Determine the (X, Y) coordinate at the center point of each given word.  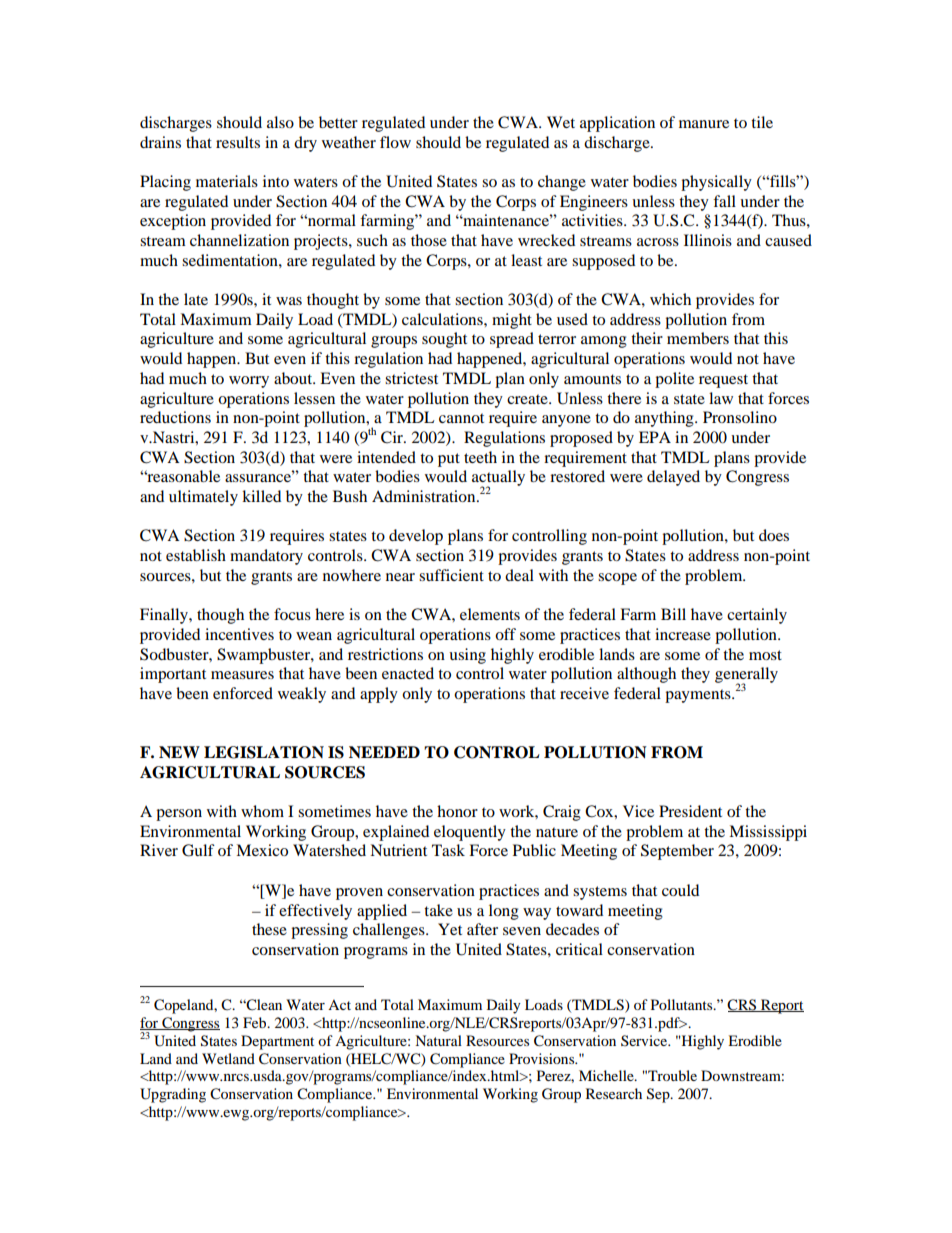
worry (249, 382)
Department (277, 1042)
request (723, 381)
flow (395, 142)
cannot (461, 418)
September (677, 852)
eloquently (470, 833)
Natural (438, 1040)
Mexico (262, 850)
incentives (239, 634)
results (238, 142)
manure (704, 124)
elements (490, 614)
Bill (673, 614)
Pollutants (683, 1004)
